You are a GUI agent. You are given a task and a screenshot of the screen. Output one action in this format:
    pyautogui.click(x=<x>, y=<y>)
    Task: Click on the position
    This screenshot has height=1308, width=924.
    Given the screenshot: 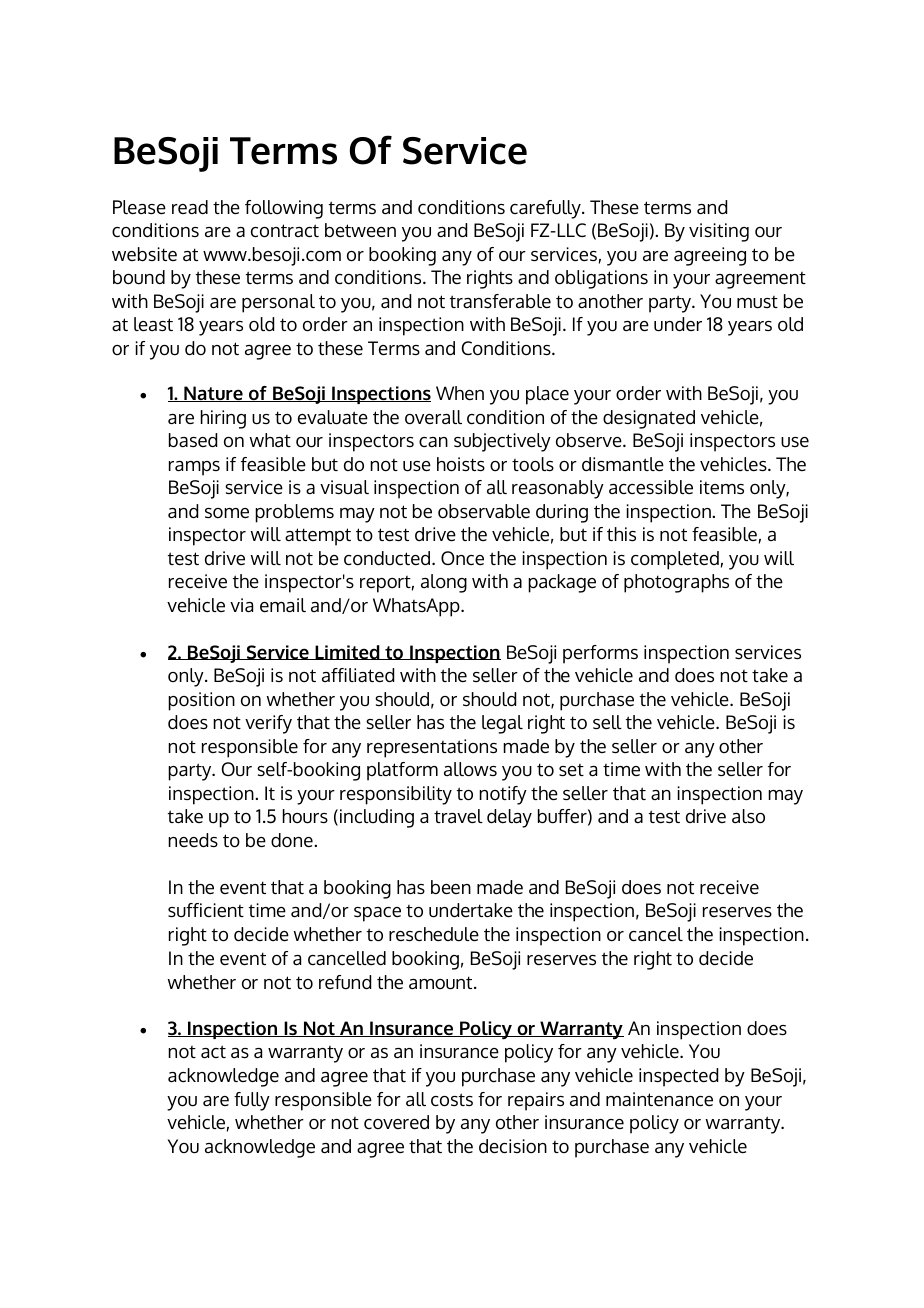 What is the action you would take?
    pyautogui.click(x=201, y=701)
